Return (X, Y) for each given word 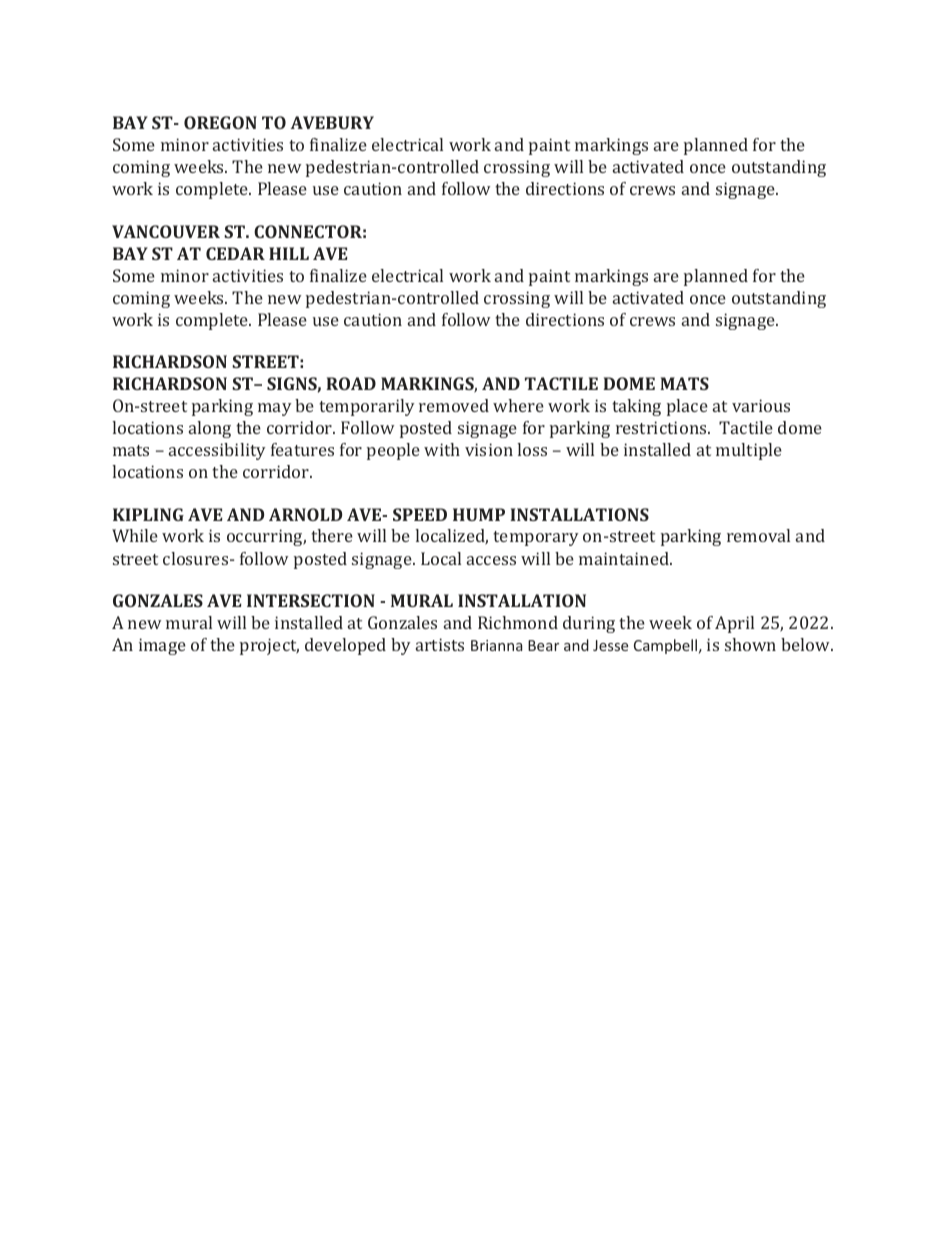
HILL (289, 253)
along (210, 429)
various (761, 405)
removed (454, 405)
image (162, 646)
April (734, 624)
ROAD (351, 383)
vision (489, 449)
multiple (749, 451)
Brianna (496, 645)
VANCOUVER (166, 231)
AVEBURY (332, 122)
